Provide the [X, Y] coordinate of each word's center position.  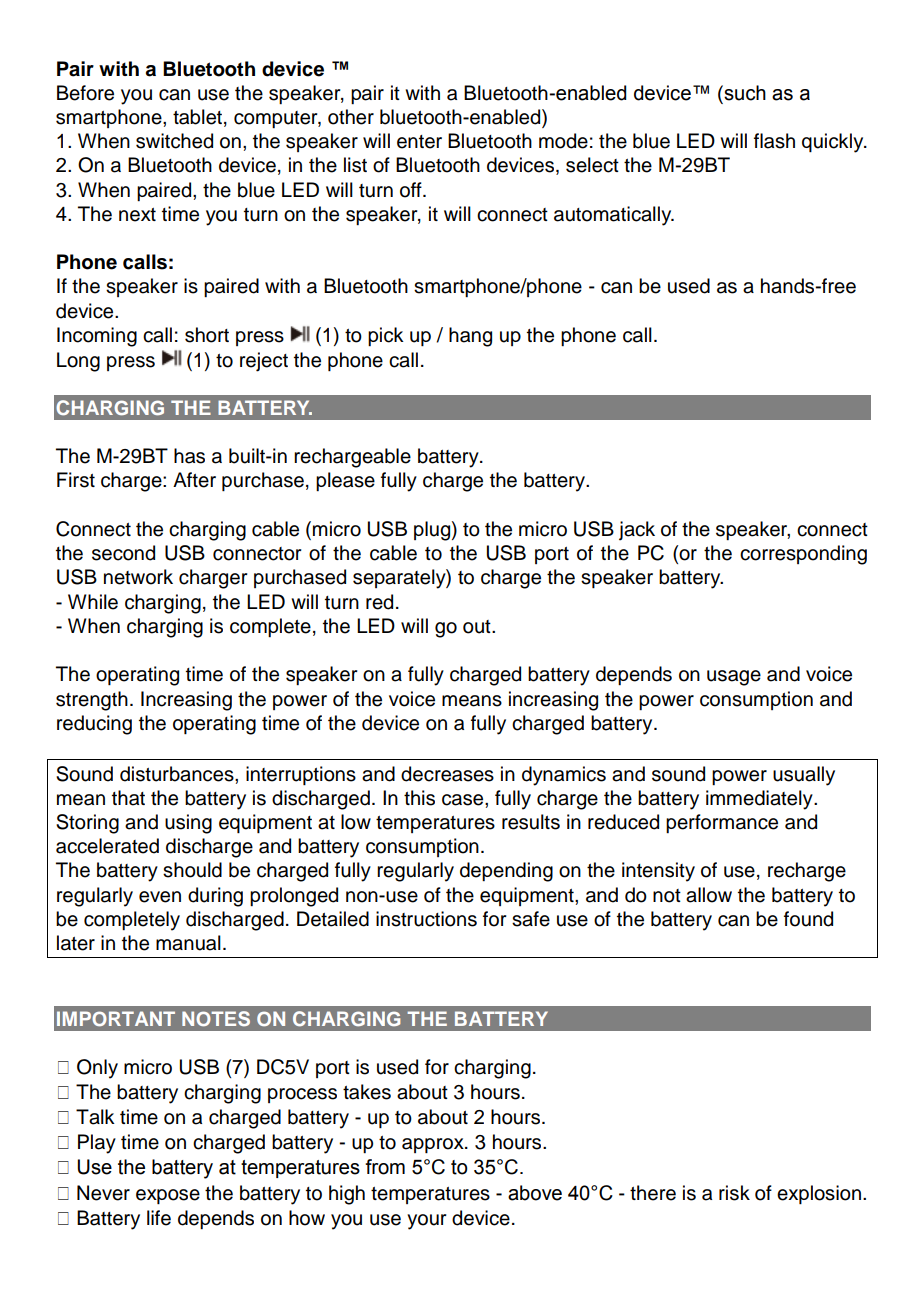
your [426, 1222]
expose [168, 1196]
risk [734, 1193]
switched [174, 141]
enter [419, 142]
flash [774, 141]
